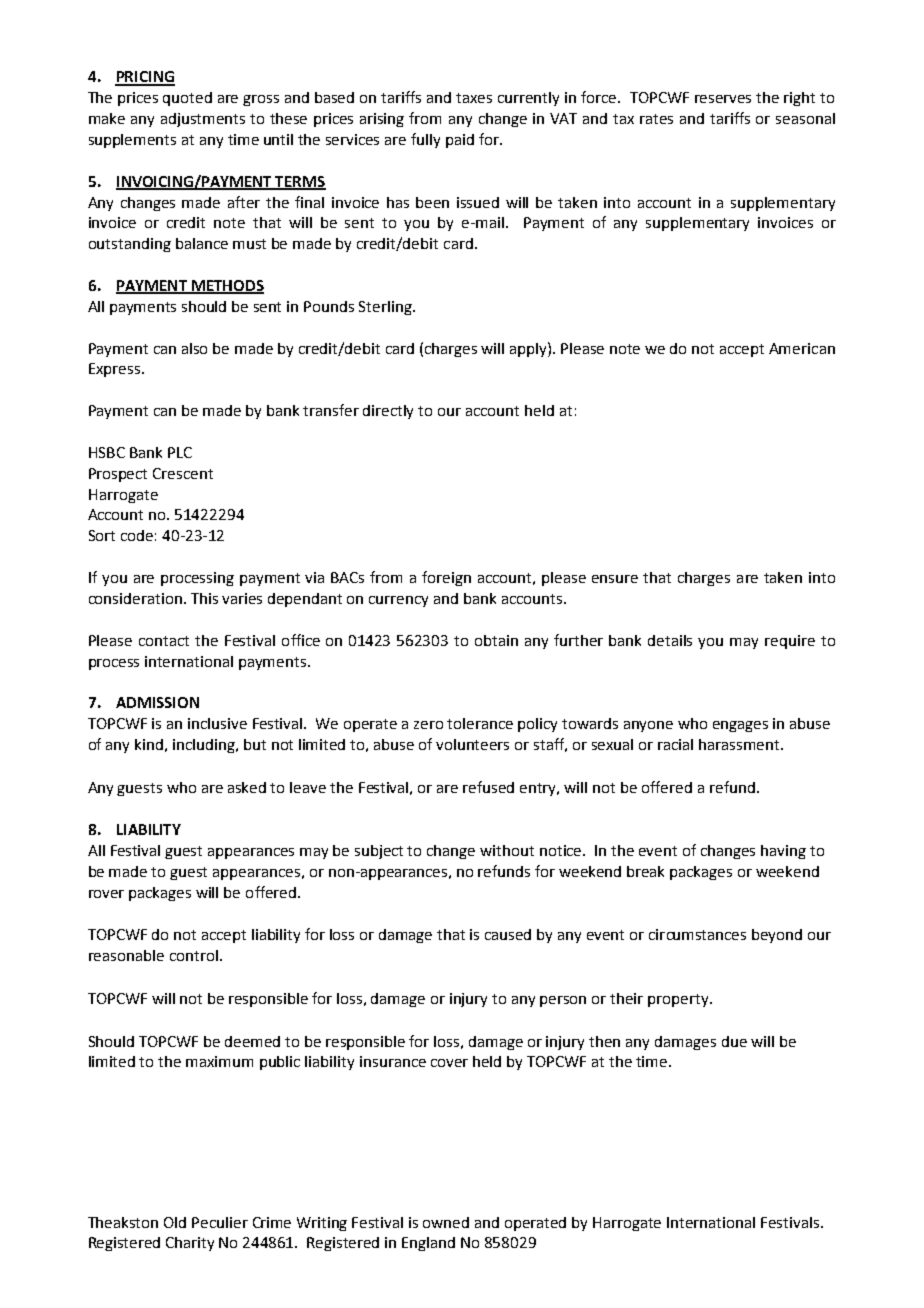  I want to click on quoted, so click(187, 99).
